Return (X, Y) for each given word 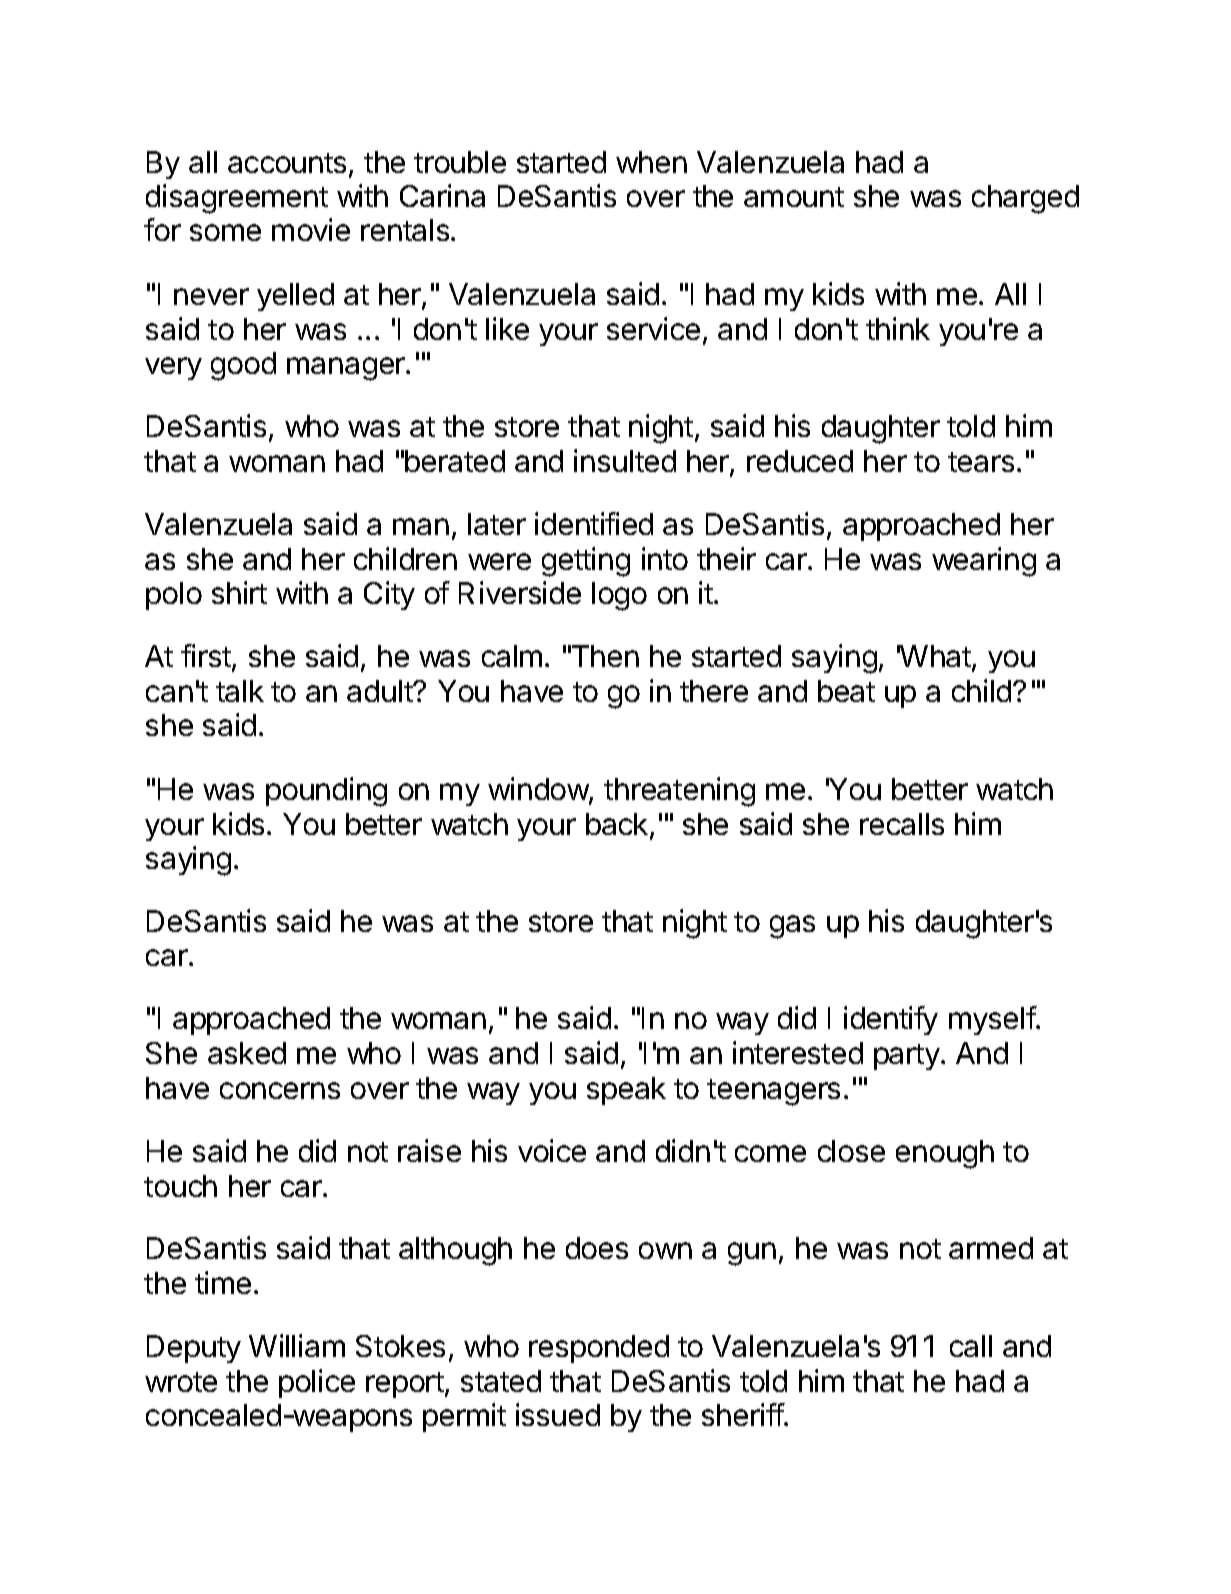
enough (945, 1154)
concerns (280, 1090)
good (243, 366)
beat (846, 691)
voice (552, 1150)
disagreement (237, 199)
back (617, 824)
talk (240, 691)
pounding (326, 792)
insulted (625, 460)
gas (792, 927)
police (317, 1383)
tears (981, 462)
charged (1025, 199)
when (651, 162)
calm (512, 656)
